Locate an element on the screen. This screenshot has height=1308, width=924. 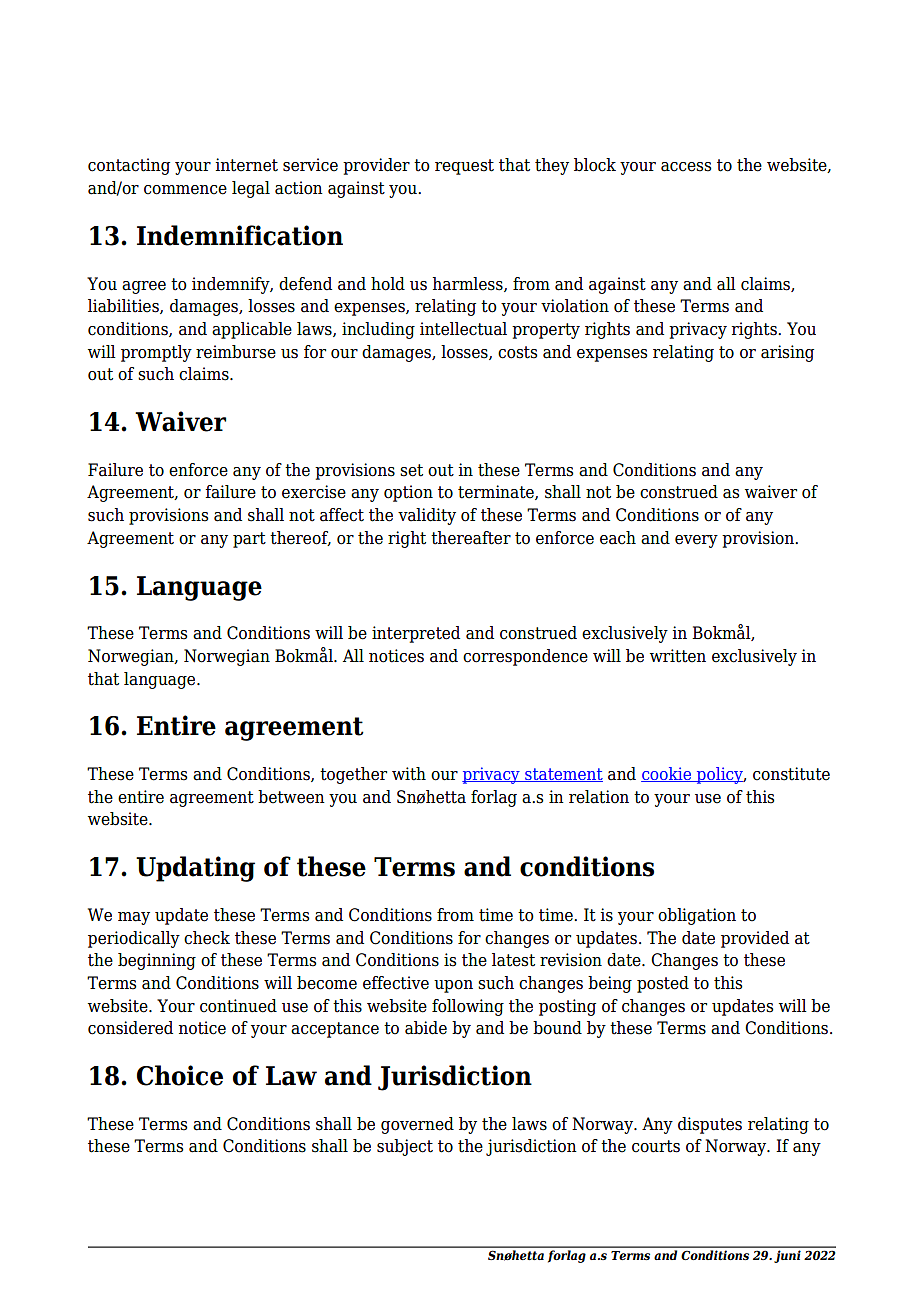
Updating is located at coordinates (195, 869).
